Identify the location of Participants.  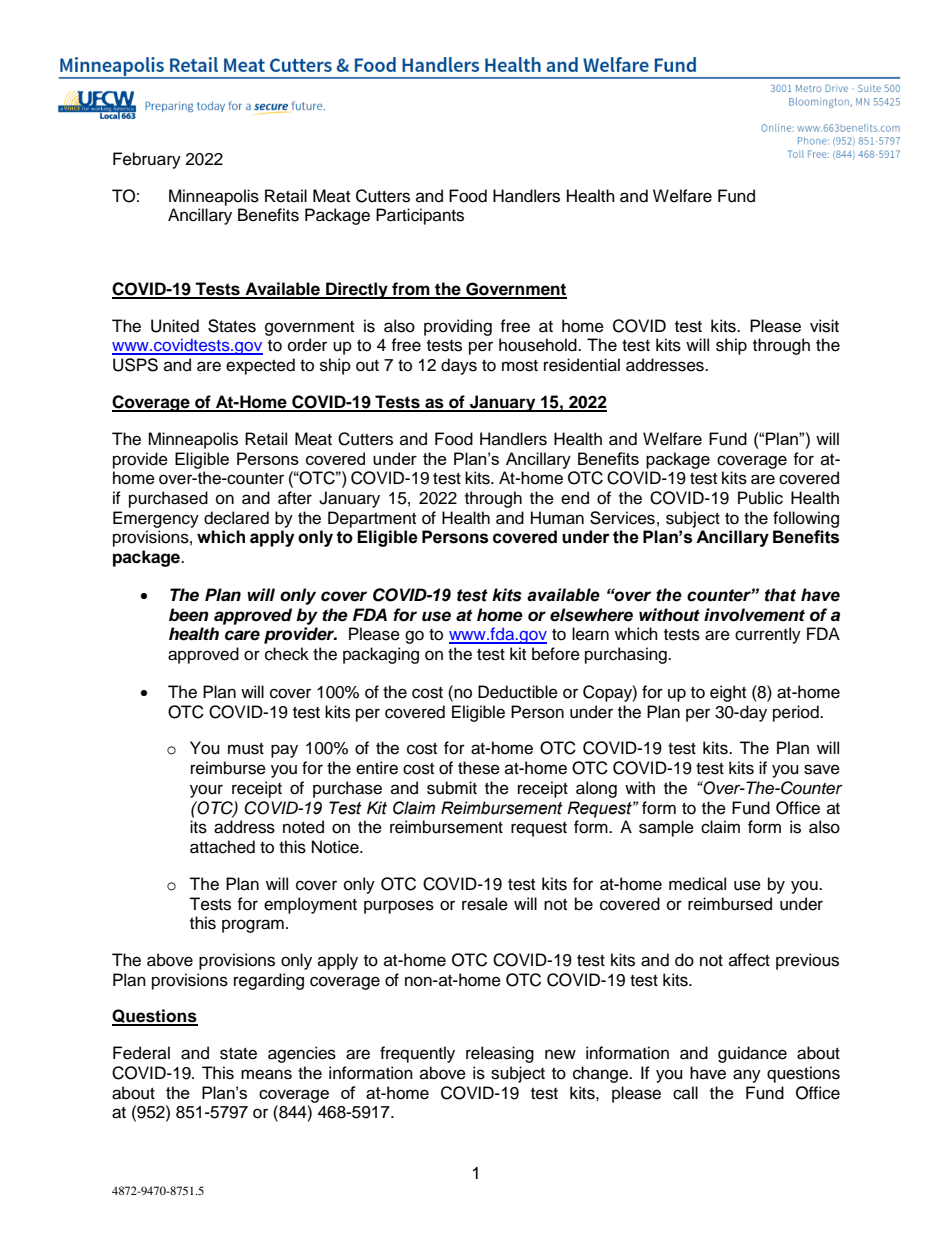
(420, 216).
